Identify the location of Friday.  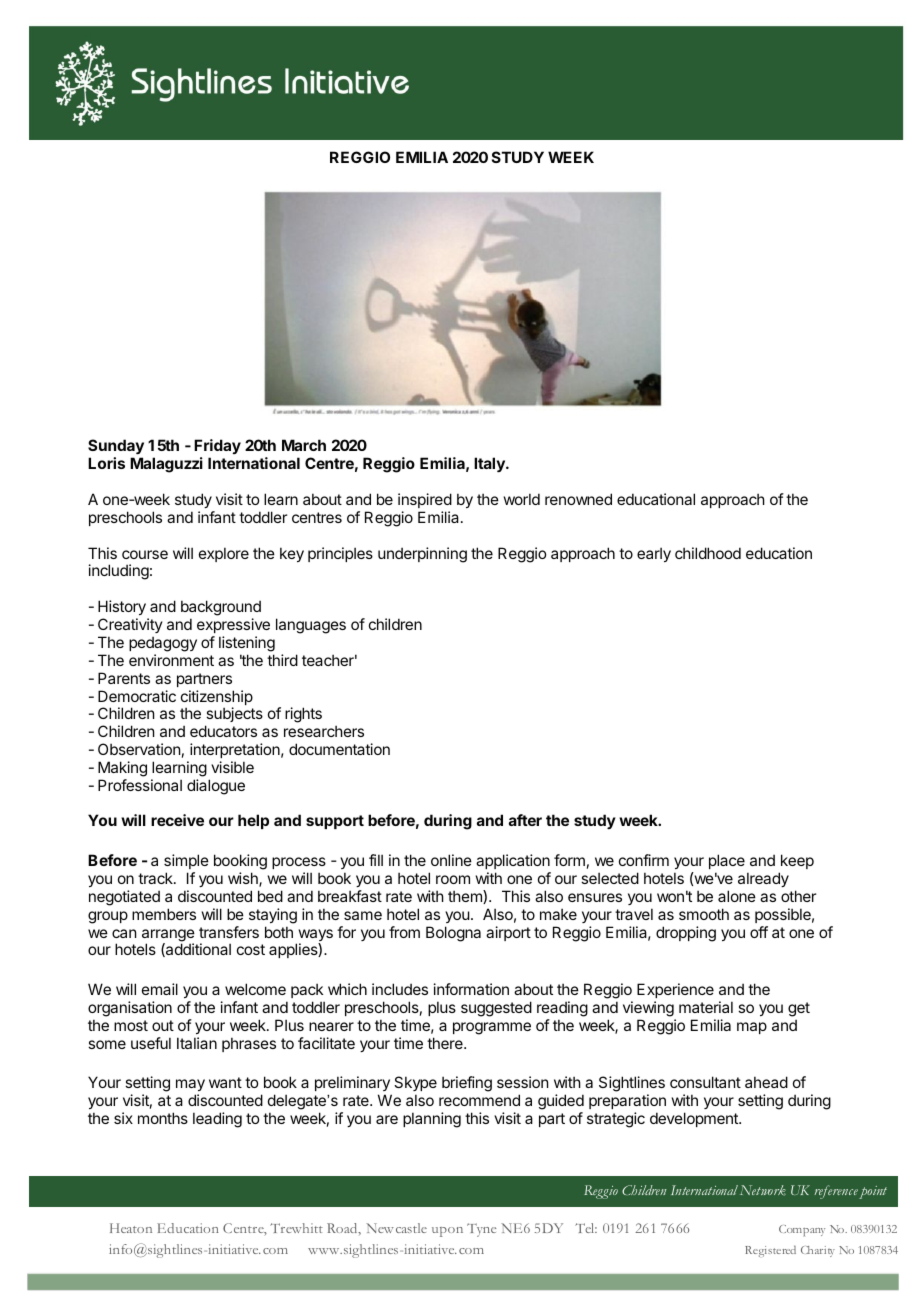
(217, 446).
